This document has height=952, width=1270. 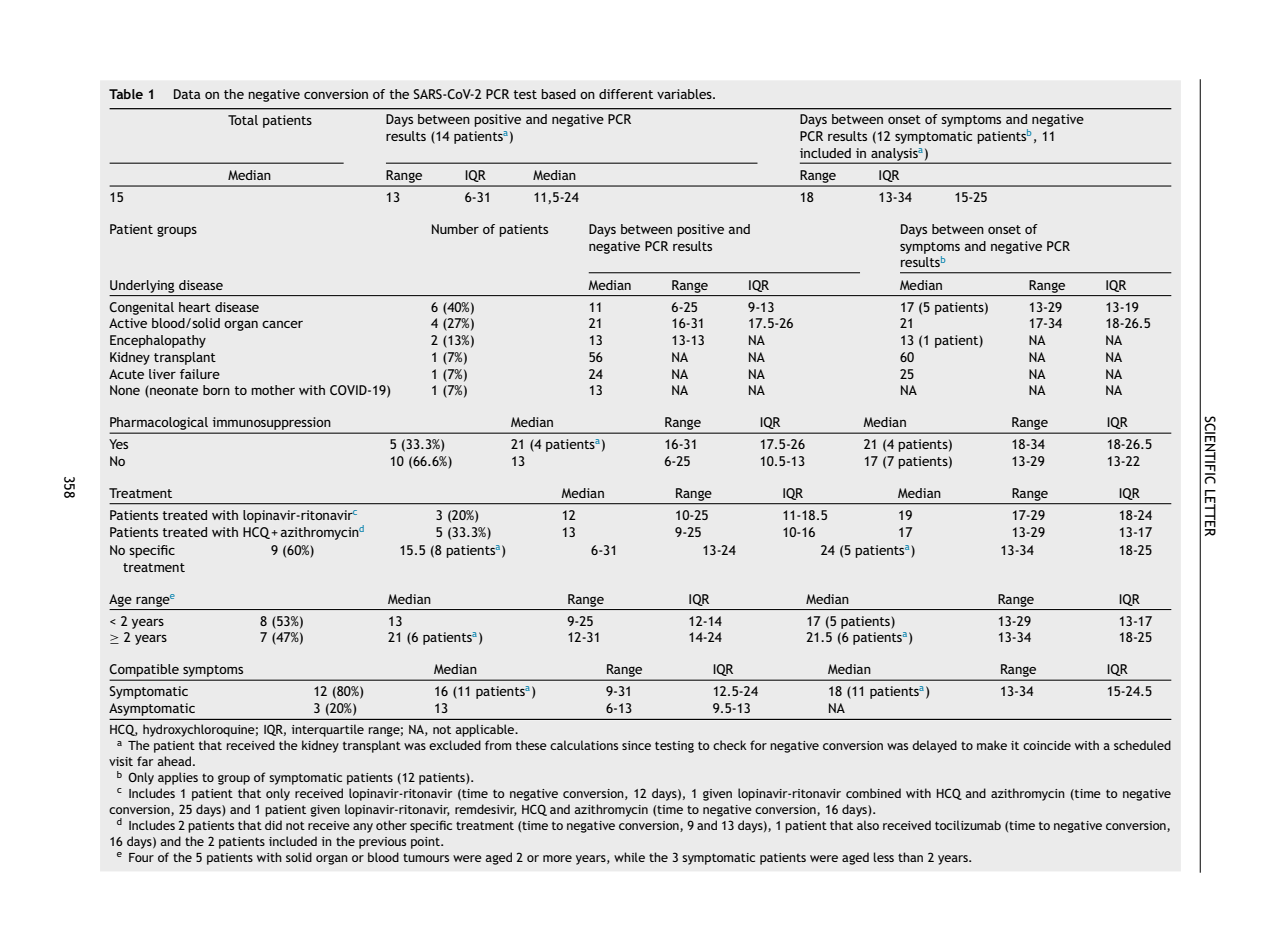 What do you see at coordinates (271, 423) in the document?
I see `immunosuppression` at bounding box center [271, 423].
